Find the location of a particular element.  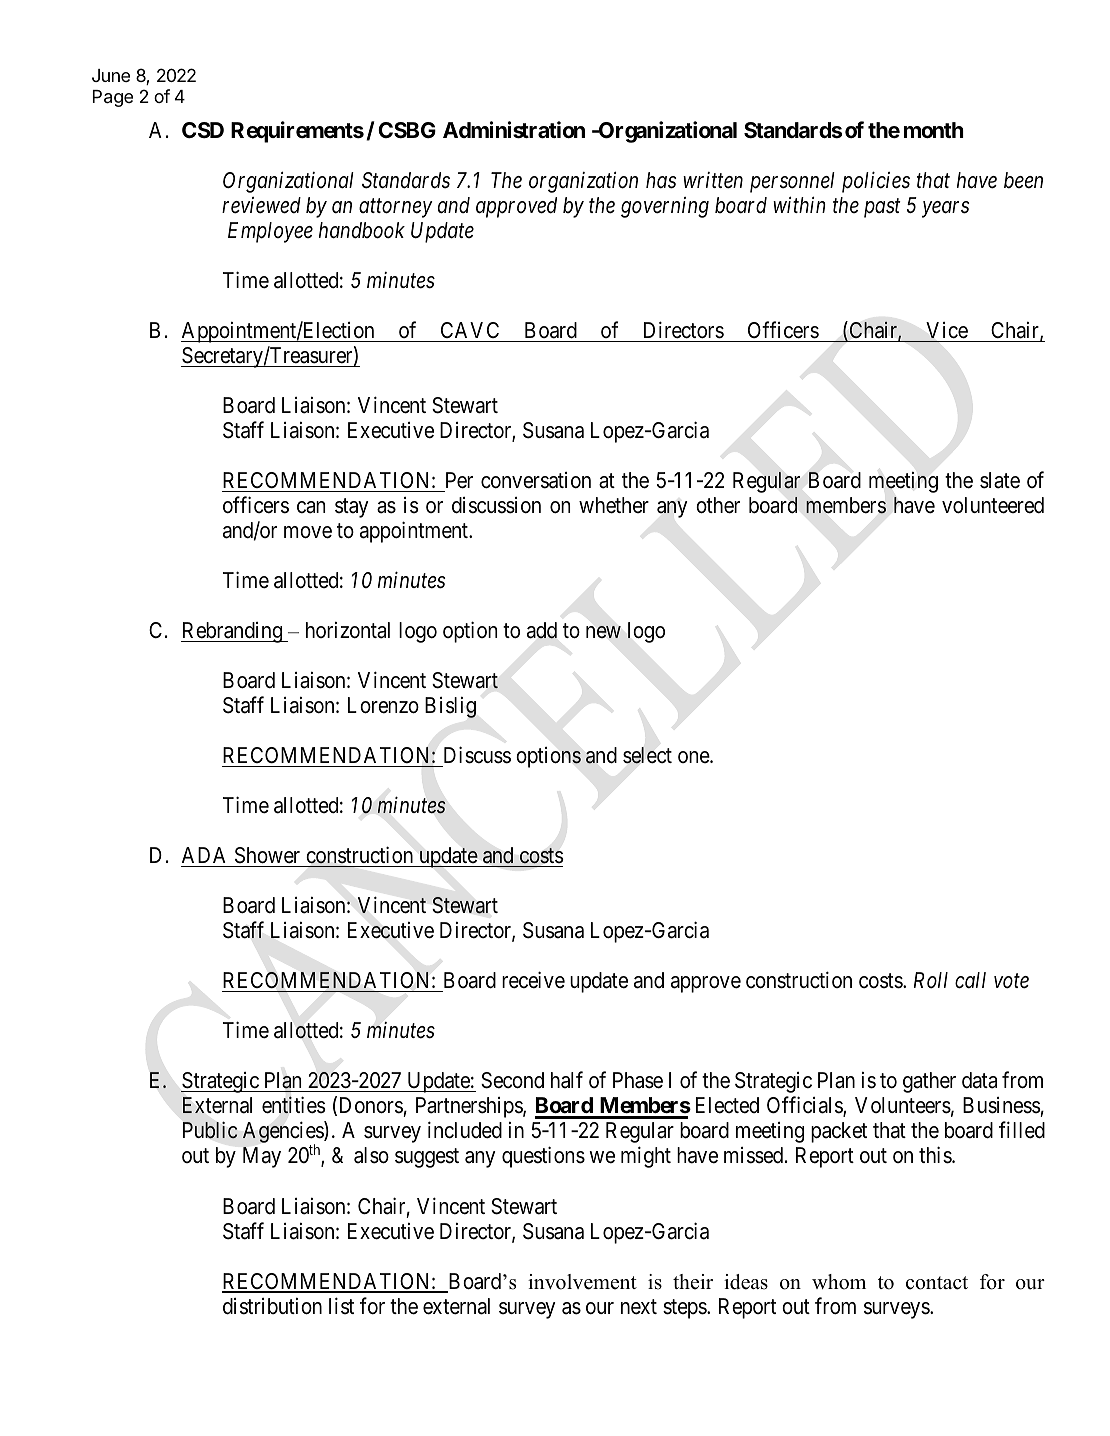

involvement is located at coordinates (582, 1282).
